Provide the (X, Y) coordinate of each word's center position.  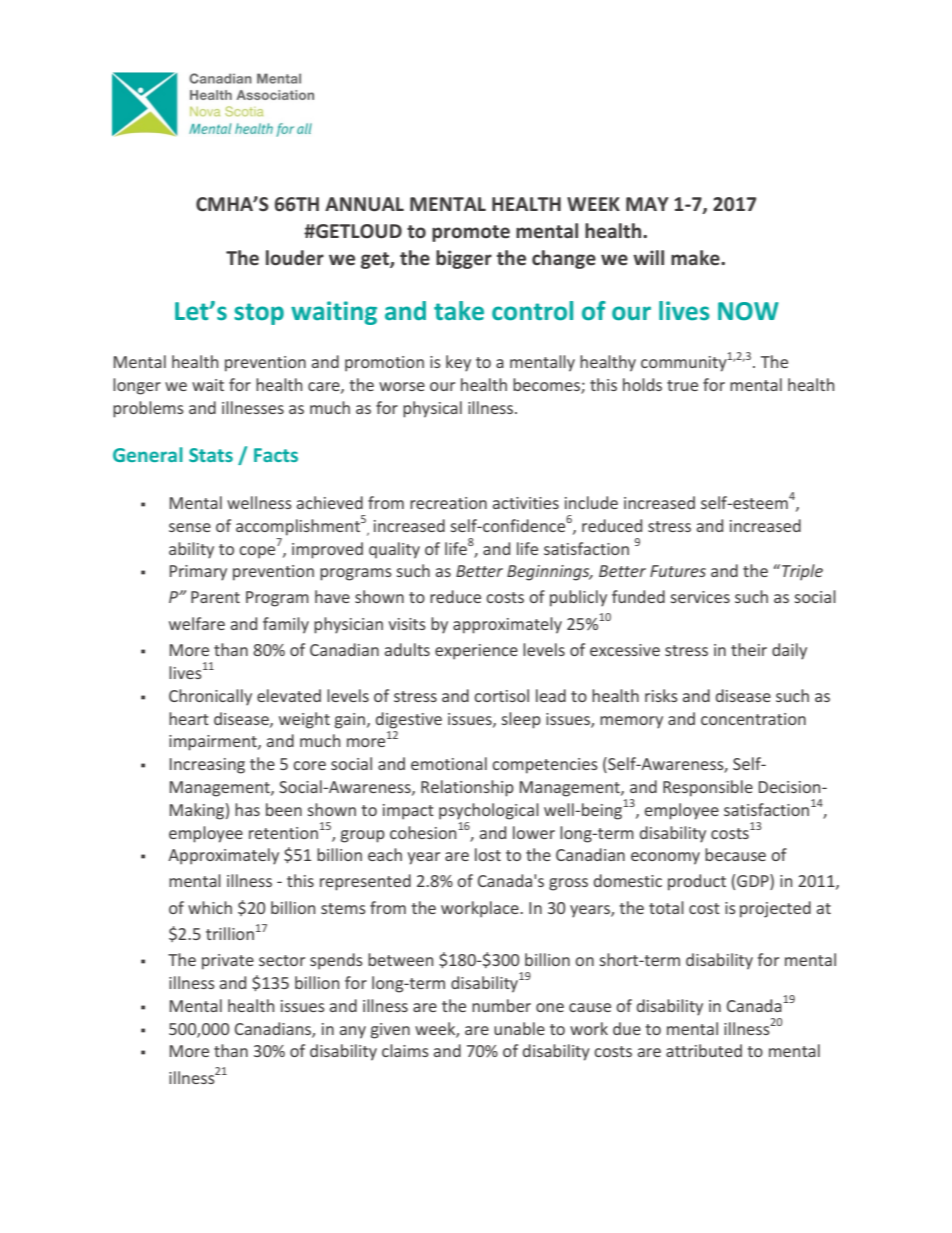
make (696, 258)
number (501, 1005)
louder (295, 258)
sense (190, 527)
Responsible (708, 788)
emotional (449, 763)
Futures (678, 571)
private (228, 962)
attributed (704, 1050)
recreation (448, 503)
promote (471, 233)
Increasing (207, 766)
